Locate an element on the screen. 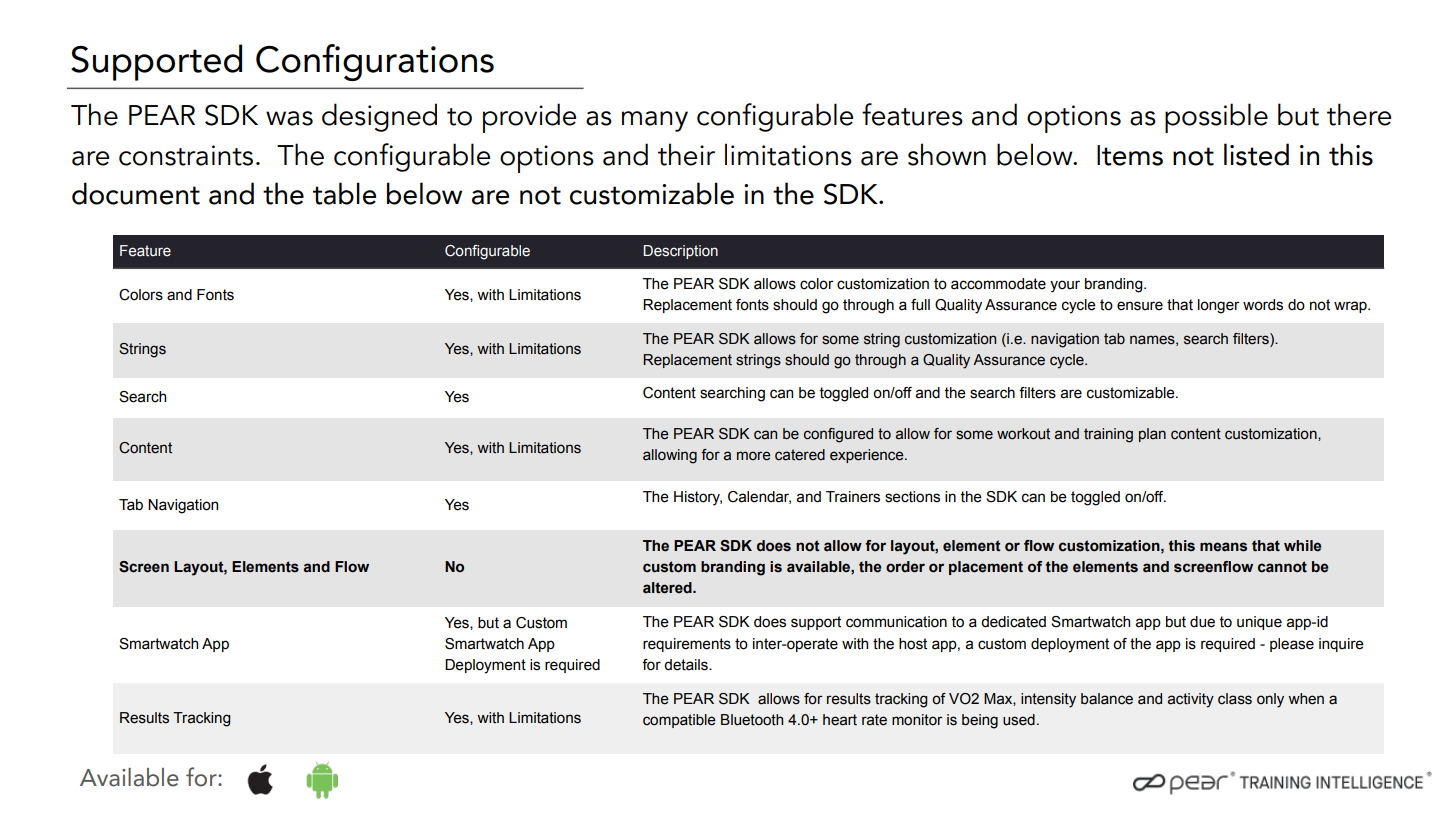 The width and height of the screenshot is (1456, 819). activity is located at coordinates (1191, 700).
